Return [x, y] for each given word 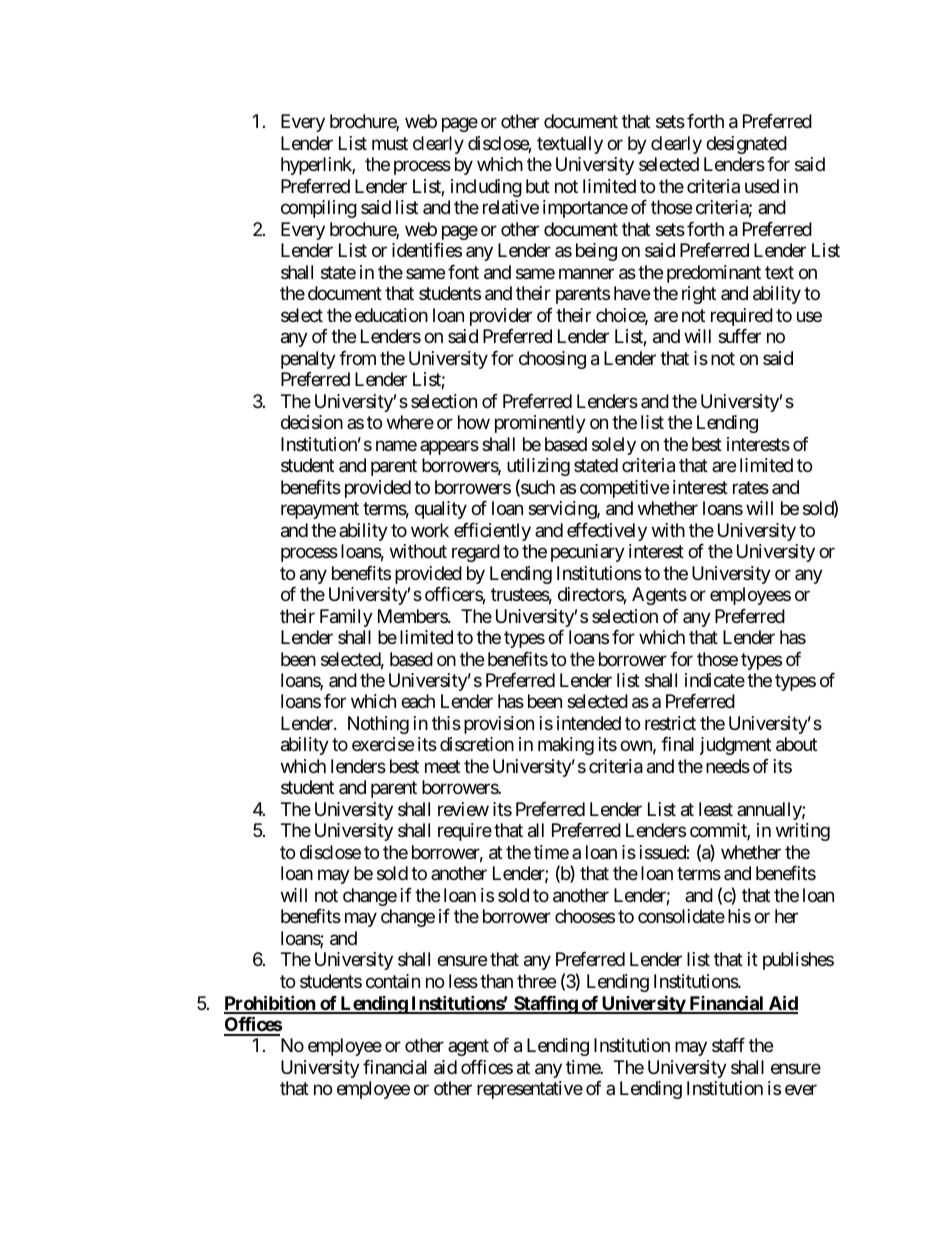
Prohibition [270, 1004]
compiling [319, 209]
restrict [670, 723]
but [538, 186]
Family [346, 618]
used [762, 186]
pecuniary [588, 553]
